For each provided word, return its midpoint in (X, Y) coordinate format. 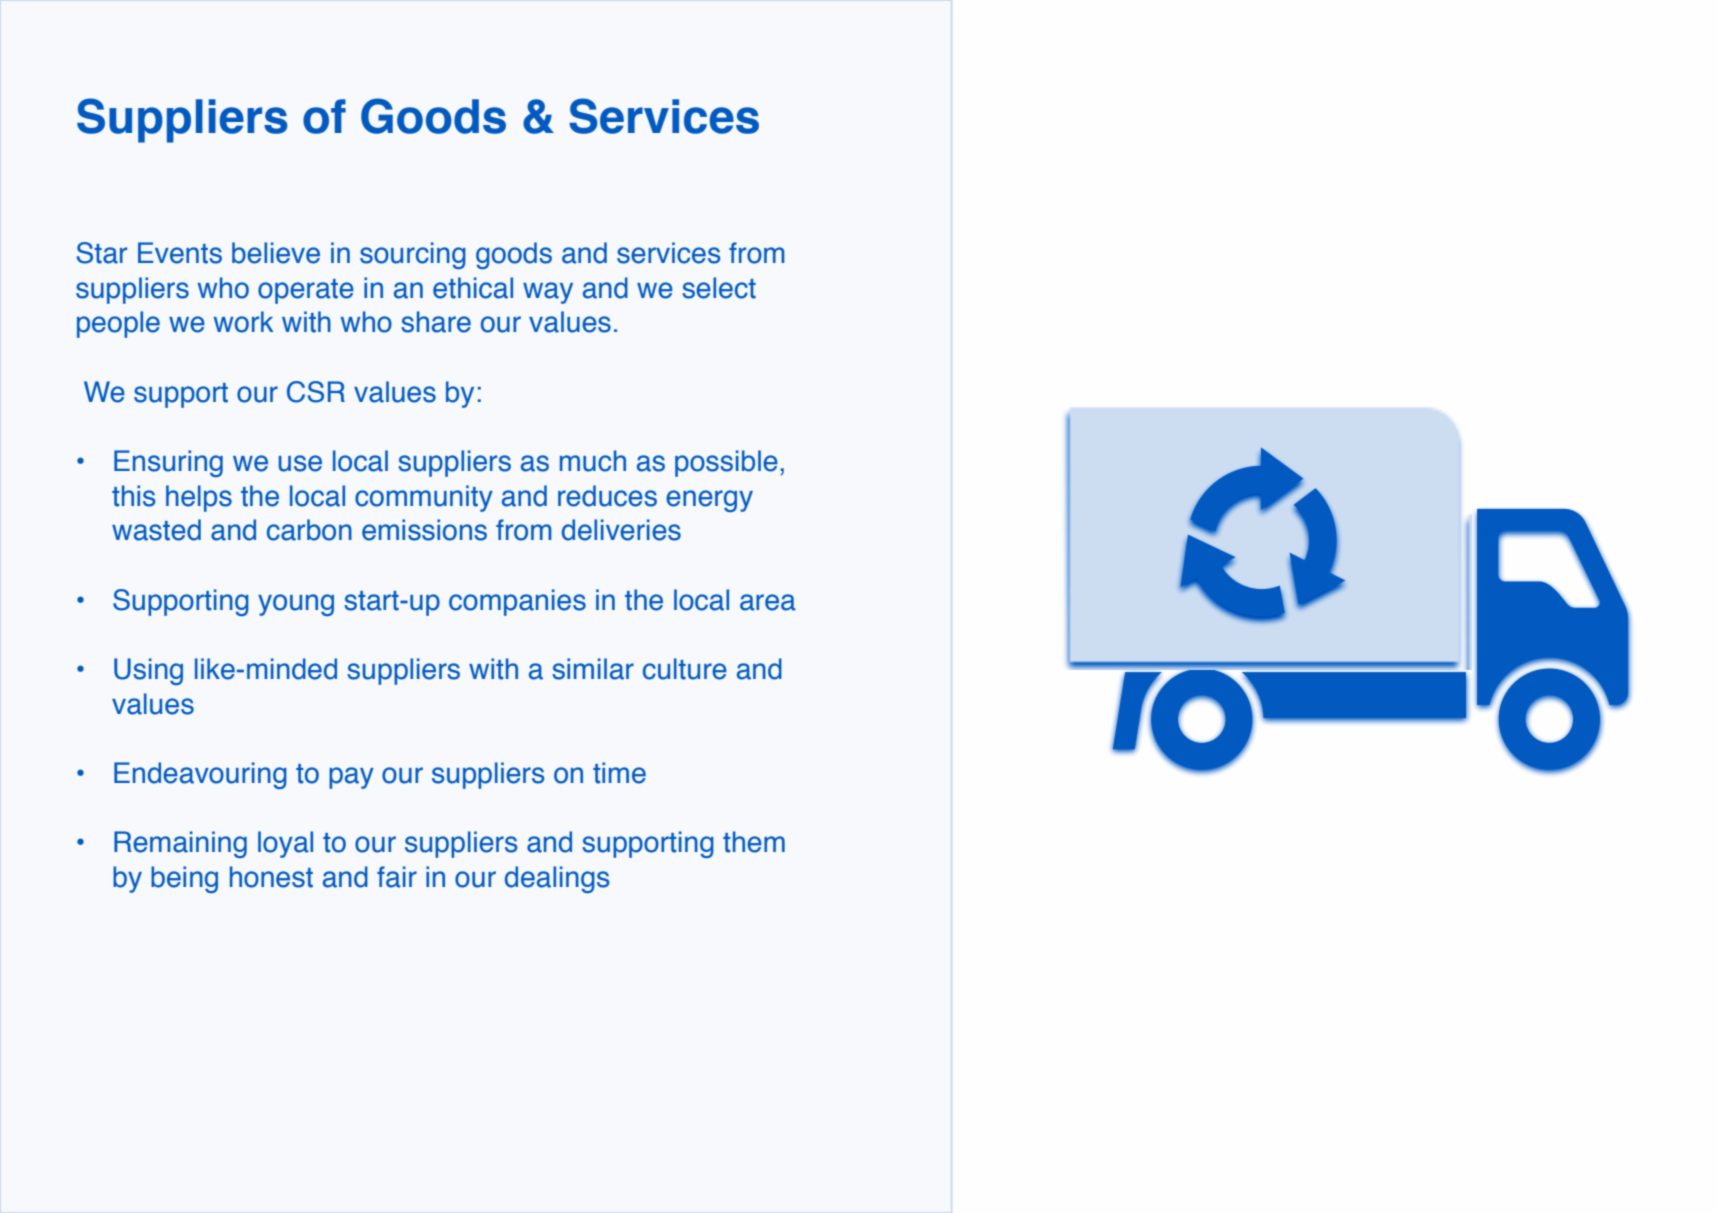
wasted (156, 530)
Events (180, 253)
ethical (473, 288)
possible (726, 463)
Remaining (180, 844)
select (719, 288)
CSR (316, 392)
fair (397, 877)
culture (685, 669)
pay (351, 778)
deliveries (621, 530)
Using (148, 671)
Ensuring (168, 463)
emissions (424, 530)
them (754, 842)
